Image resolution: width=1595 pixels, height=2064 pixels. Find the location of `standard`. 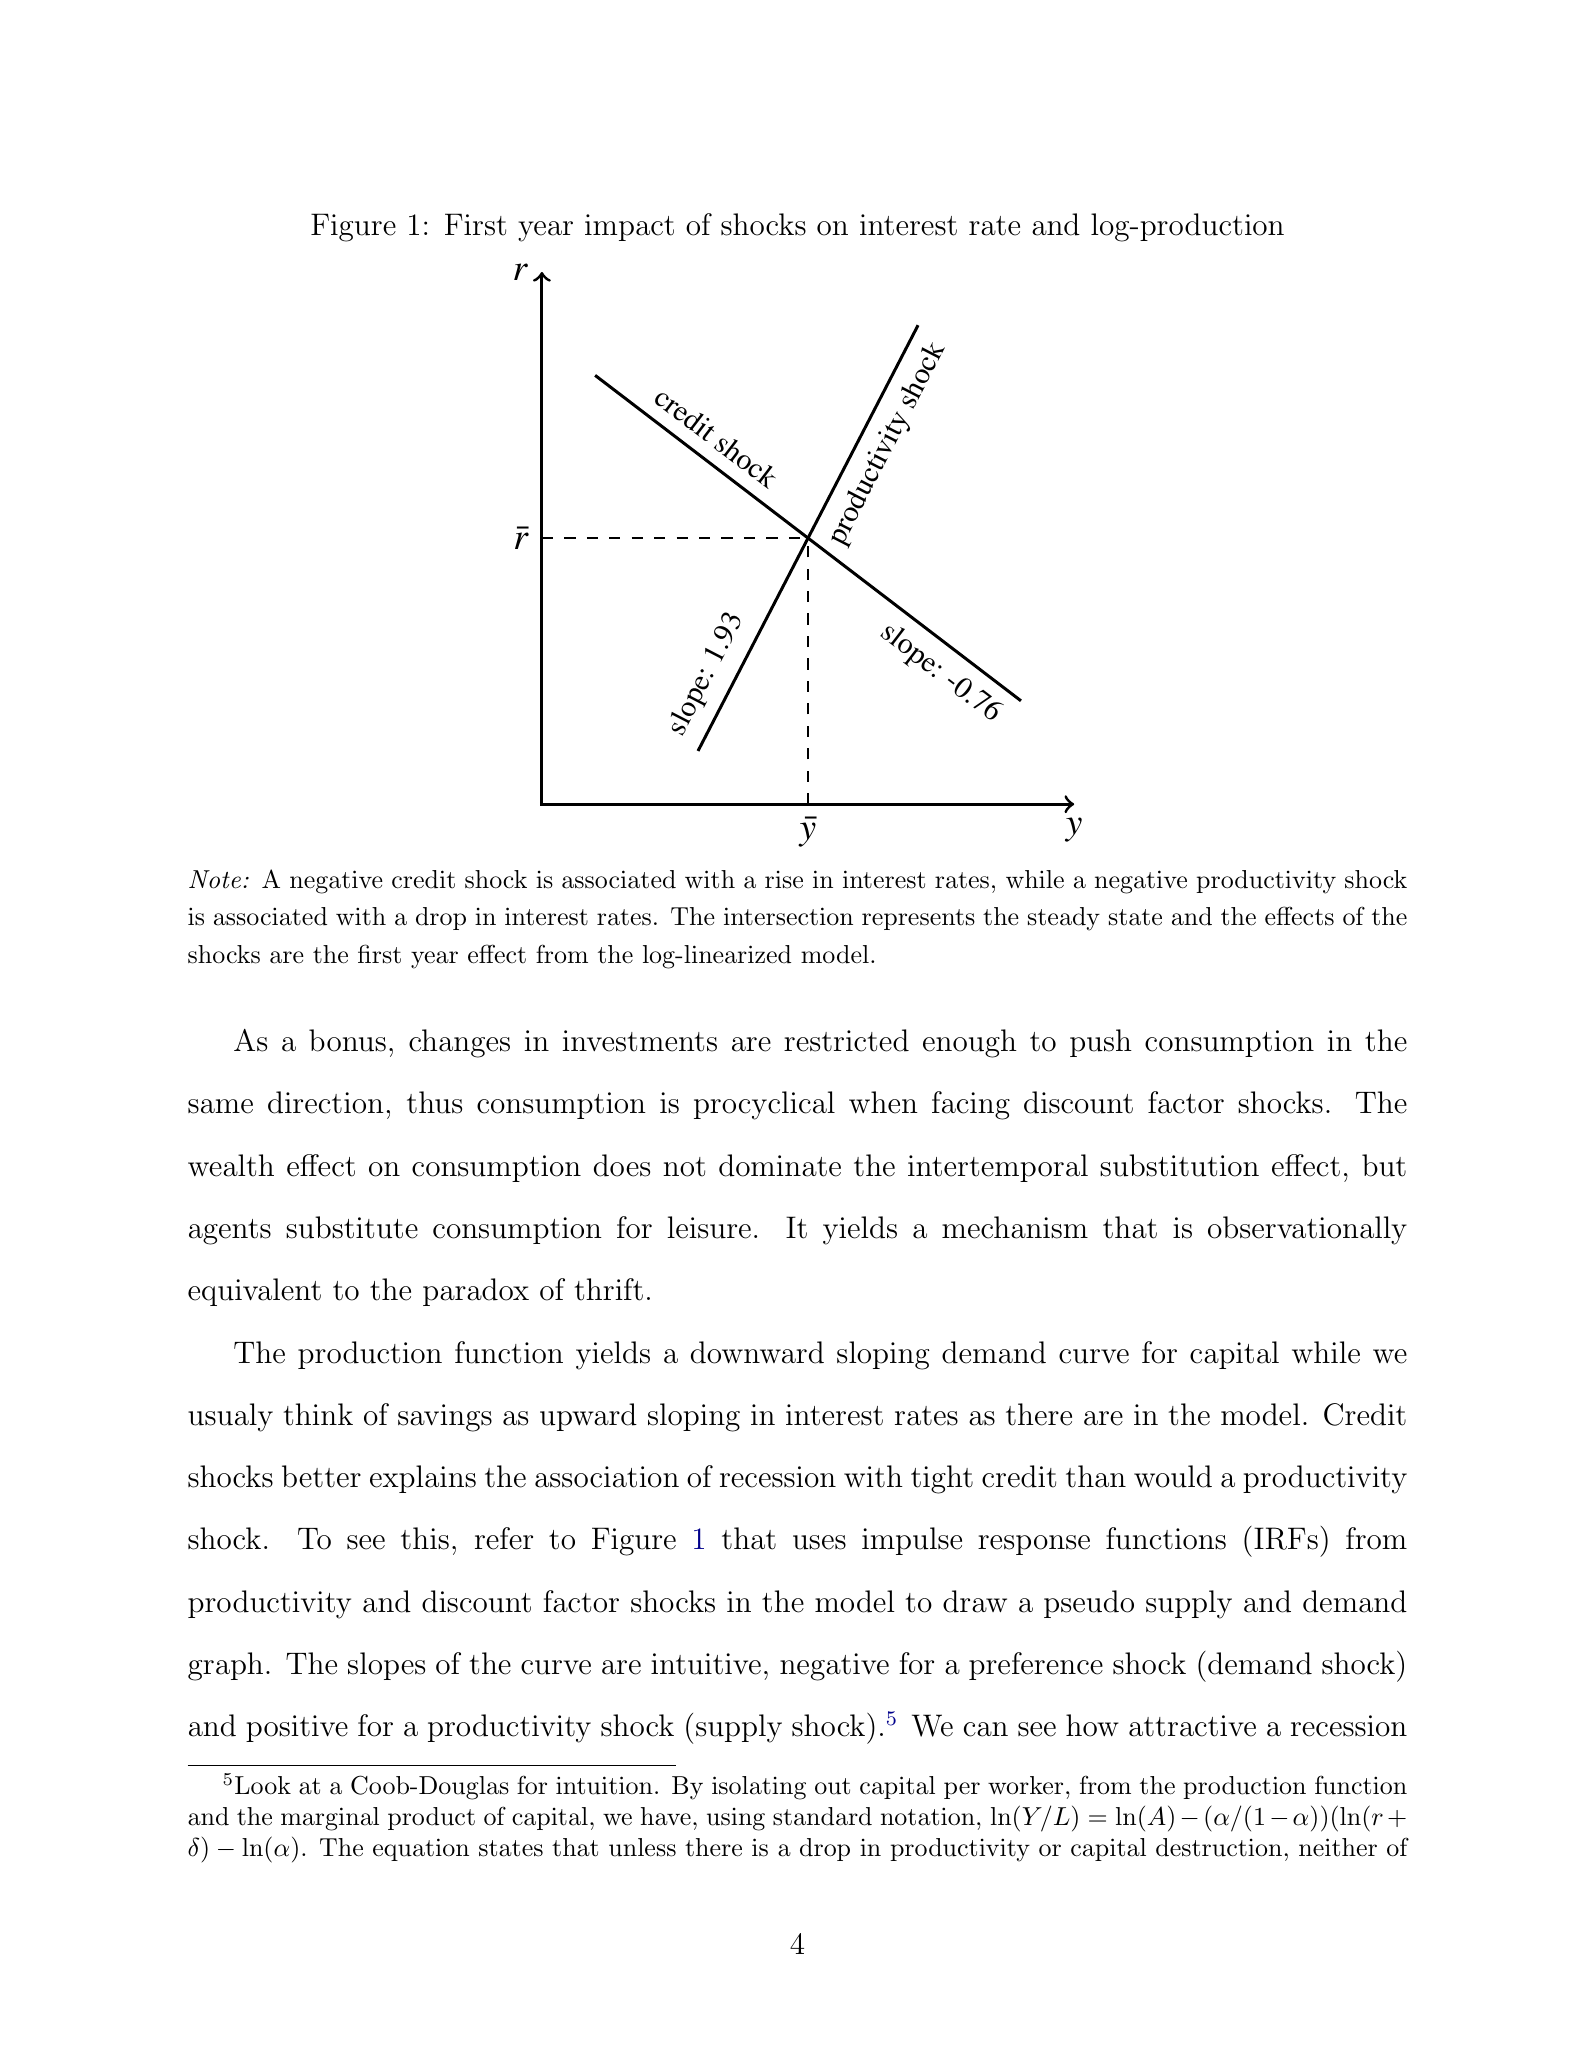

standard is located at coordinates (822, 1816).
